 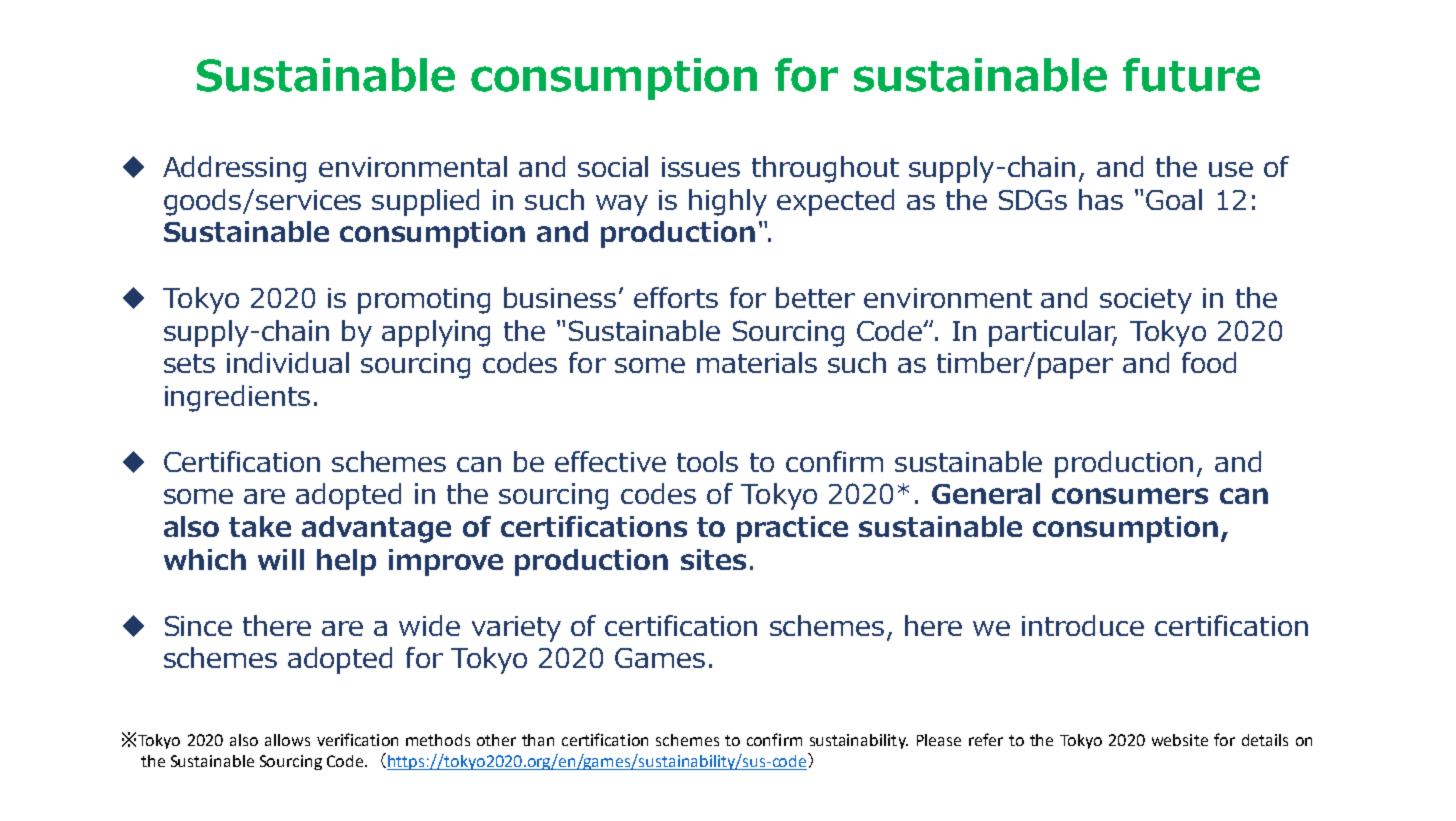 I want to click on sites, so click(x=713, y=559).
